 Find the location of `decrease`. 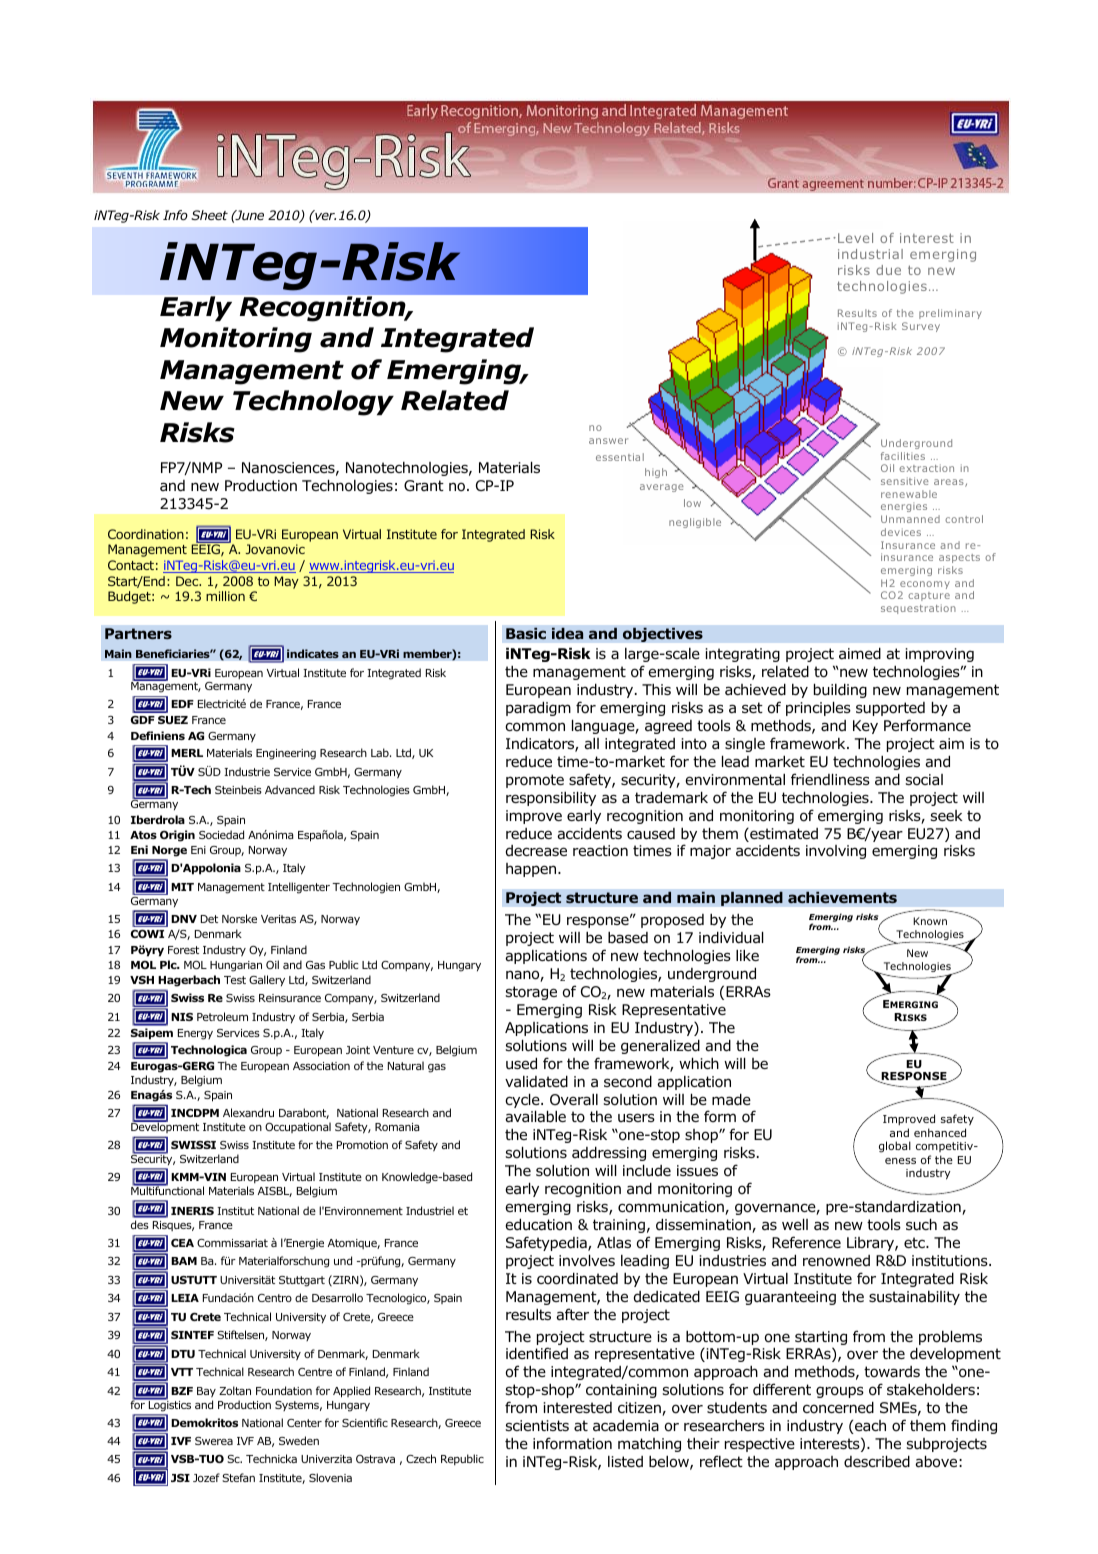

decrease is located at coordinates (536, 850).
